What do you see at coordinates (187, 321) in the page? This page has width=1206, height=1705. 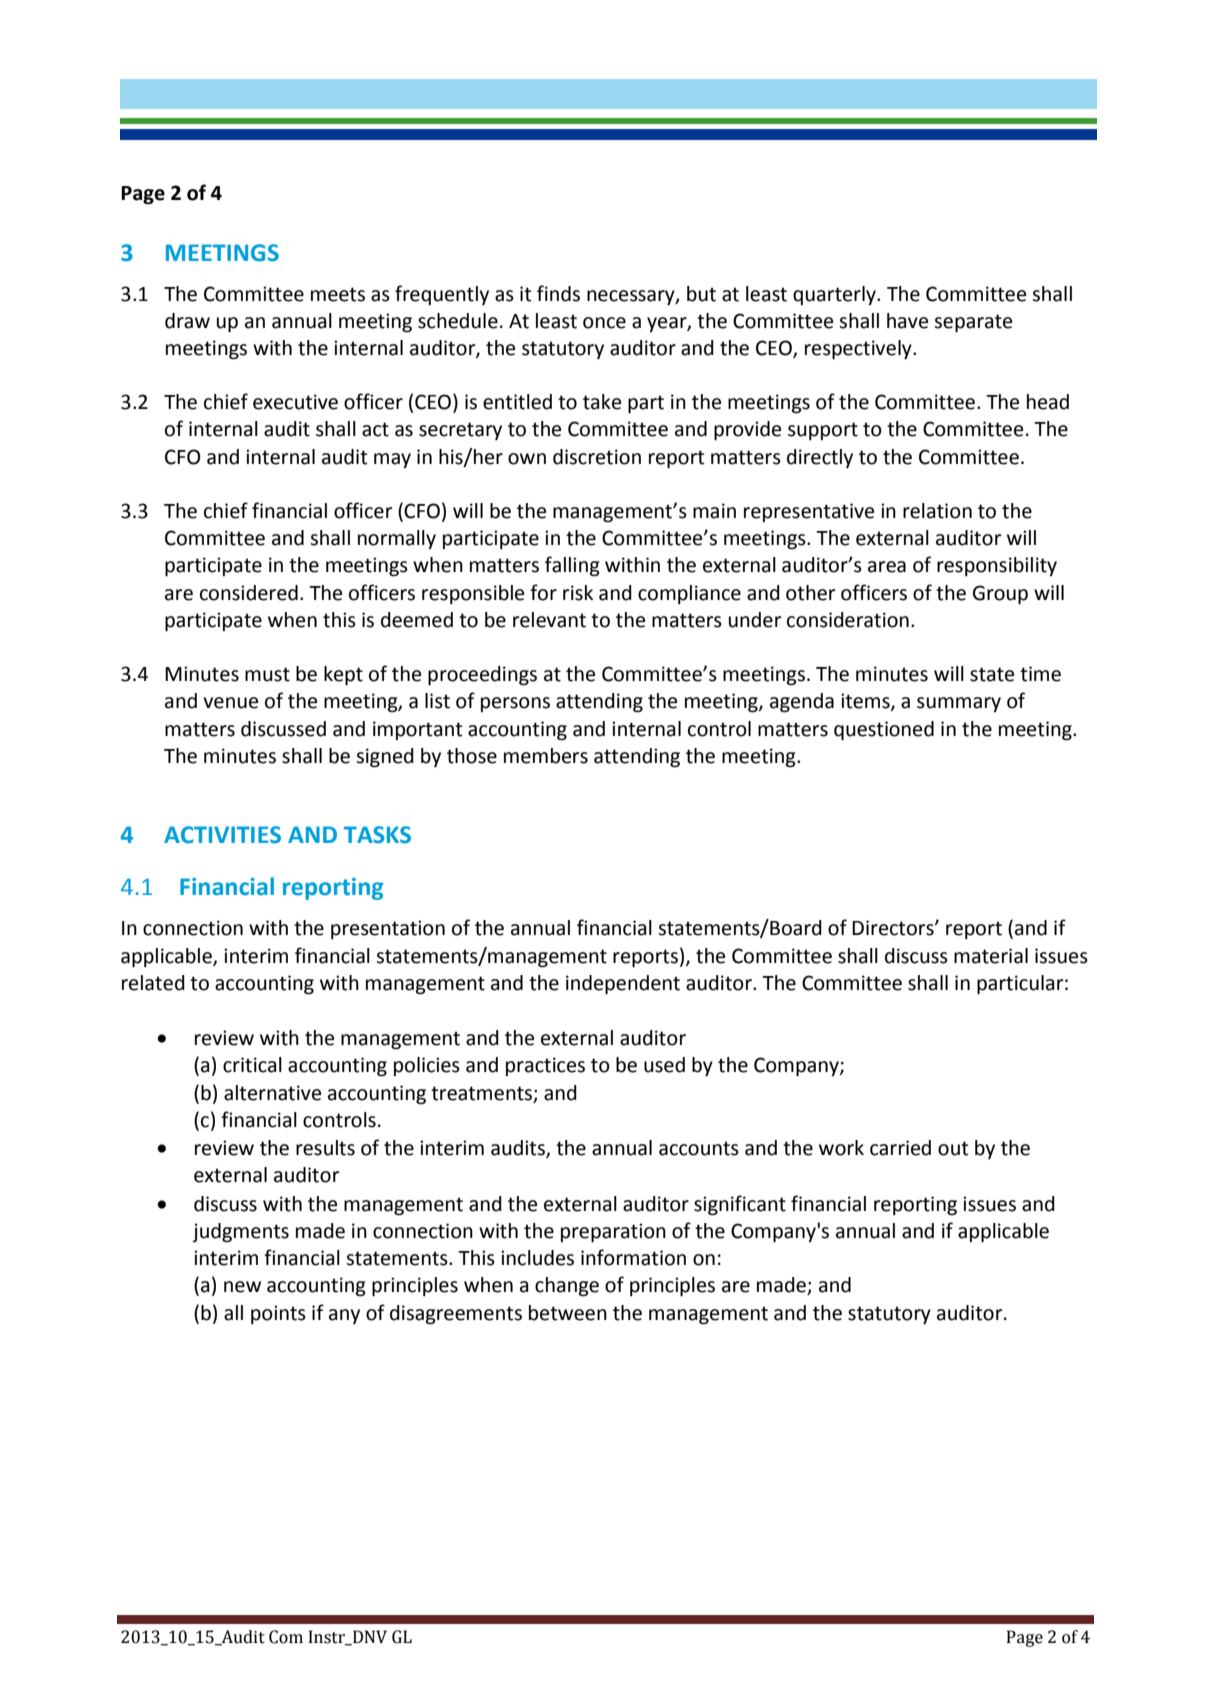 I see `draw` at bounding box center [187, 321].
